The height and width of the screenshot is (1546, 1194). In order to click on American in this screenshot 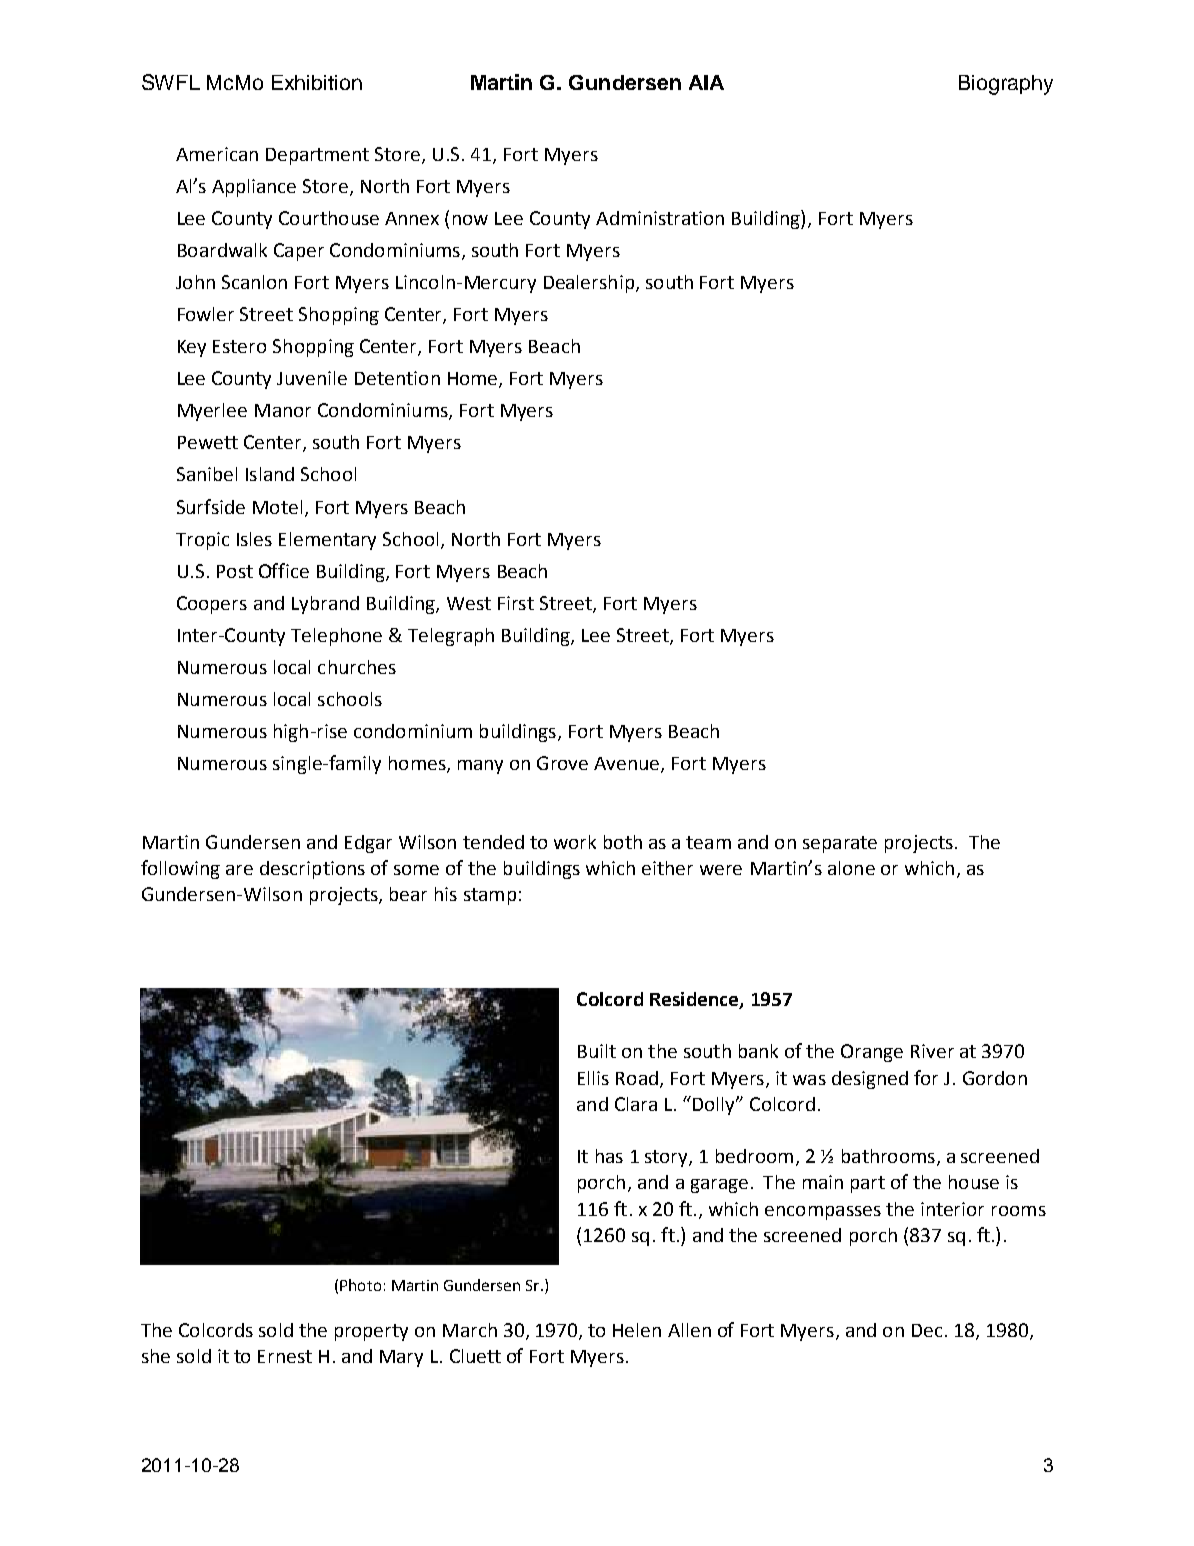, I will do `click(217, 154)`.
